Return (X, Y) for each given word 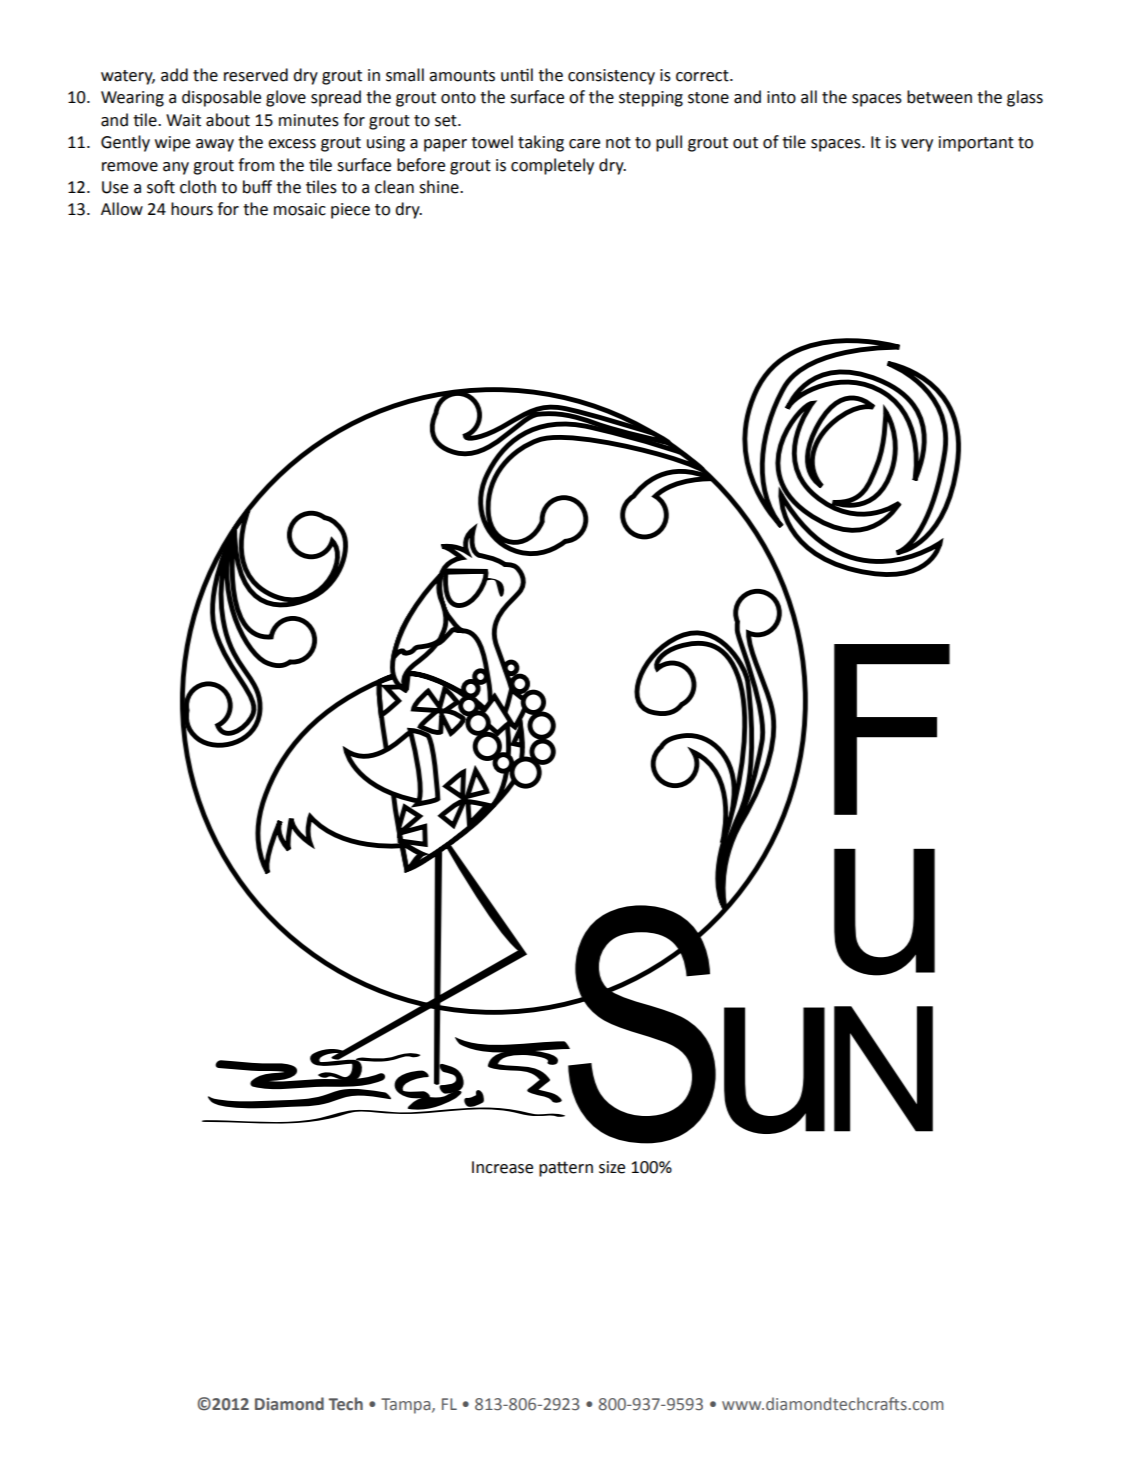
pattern (566, 1169)
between (939, 97)
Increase (502, 1167)
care (584, 144)
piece (350, 211)
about (228, 120)
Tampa (407, 1406)
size (612, 1167)
